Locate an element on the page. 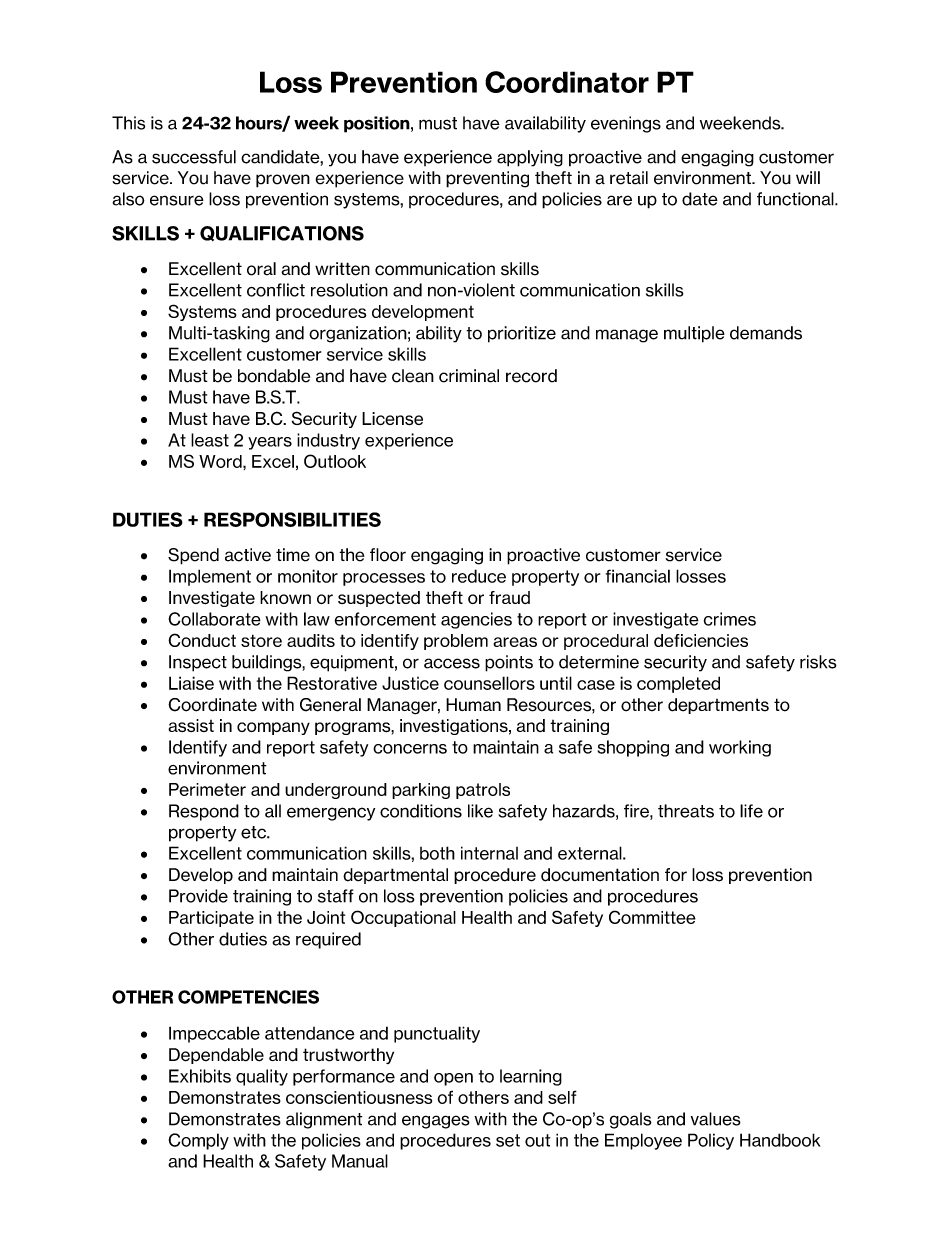  will is located at coordinates (808, 177).
